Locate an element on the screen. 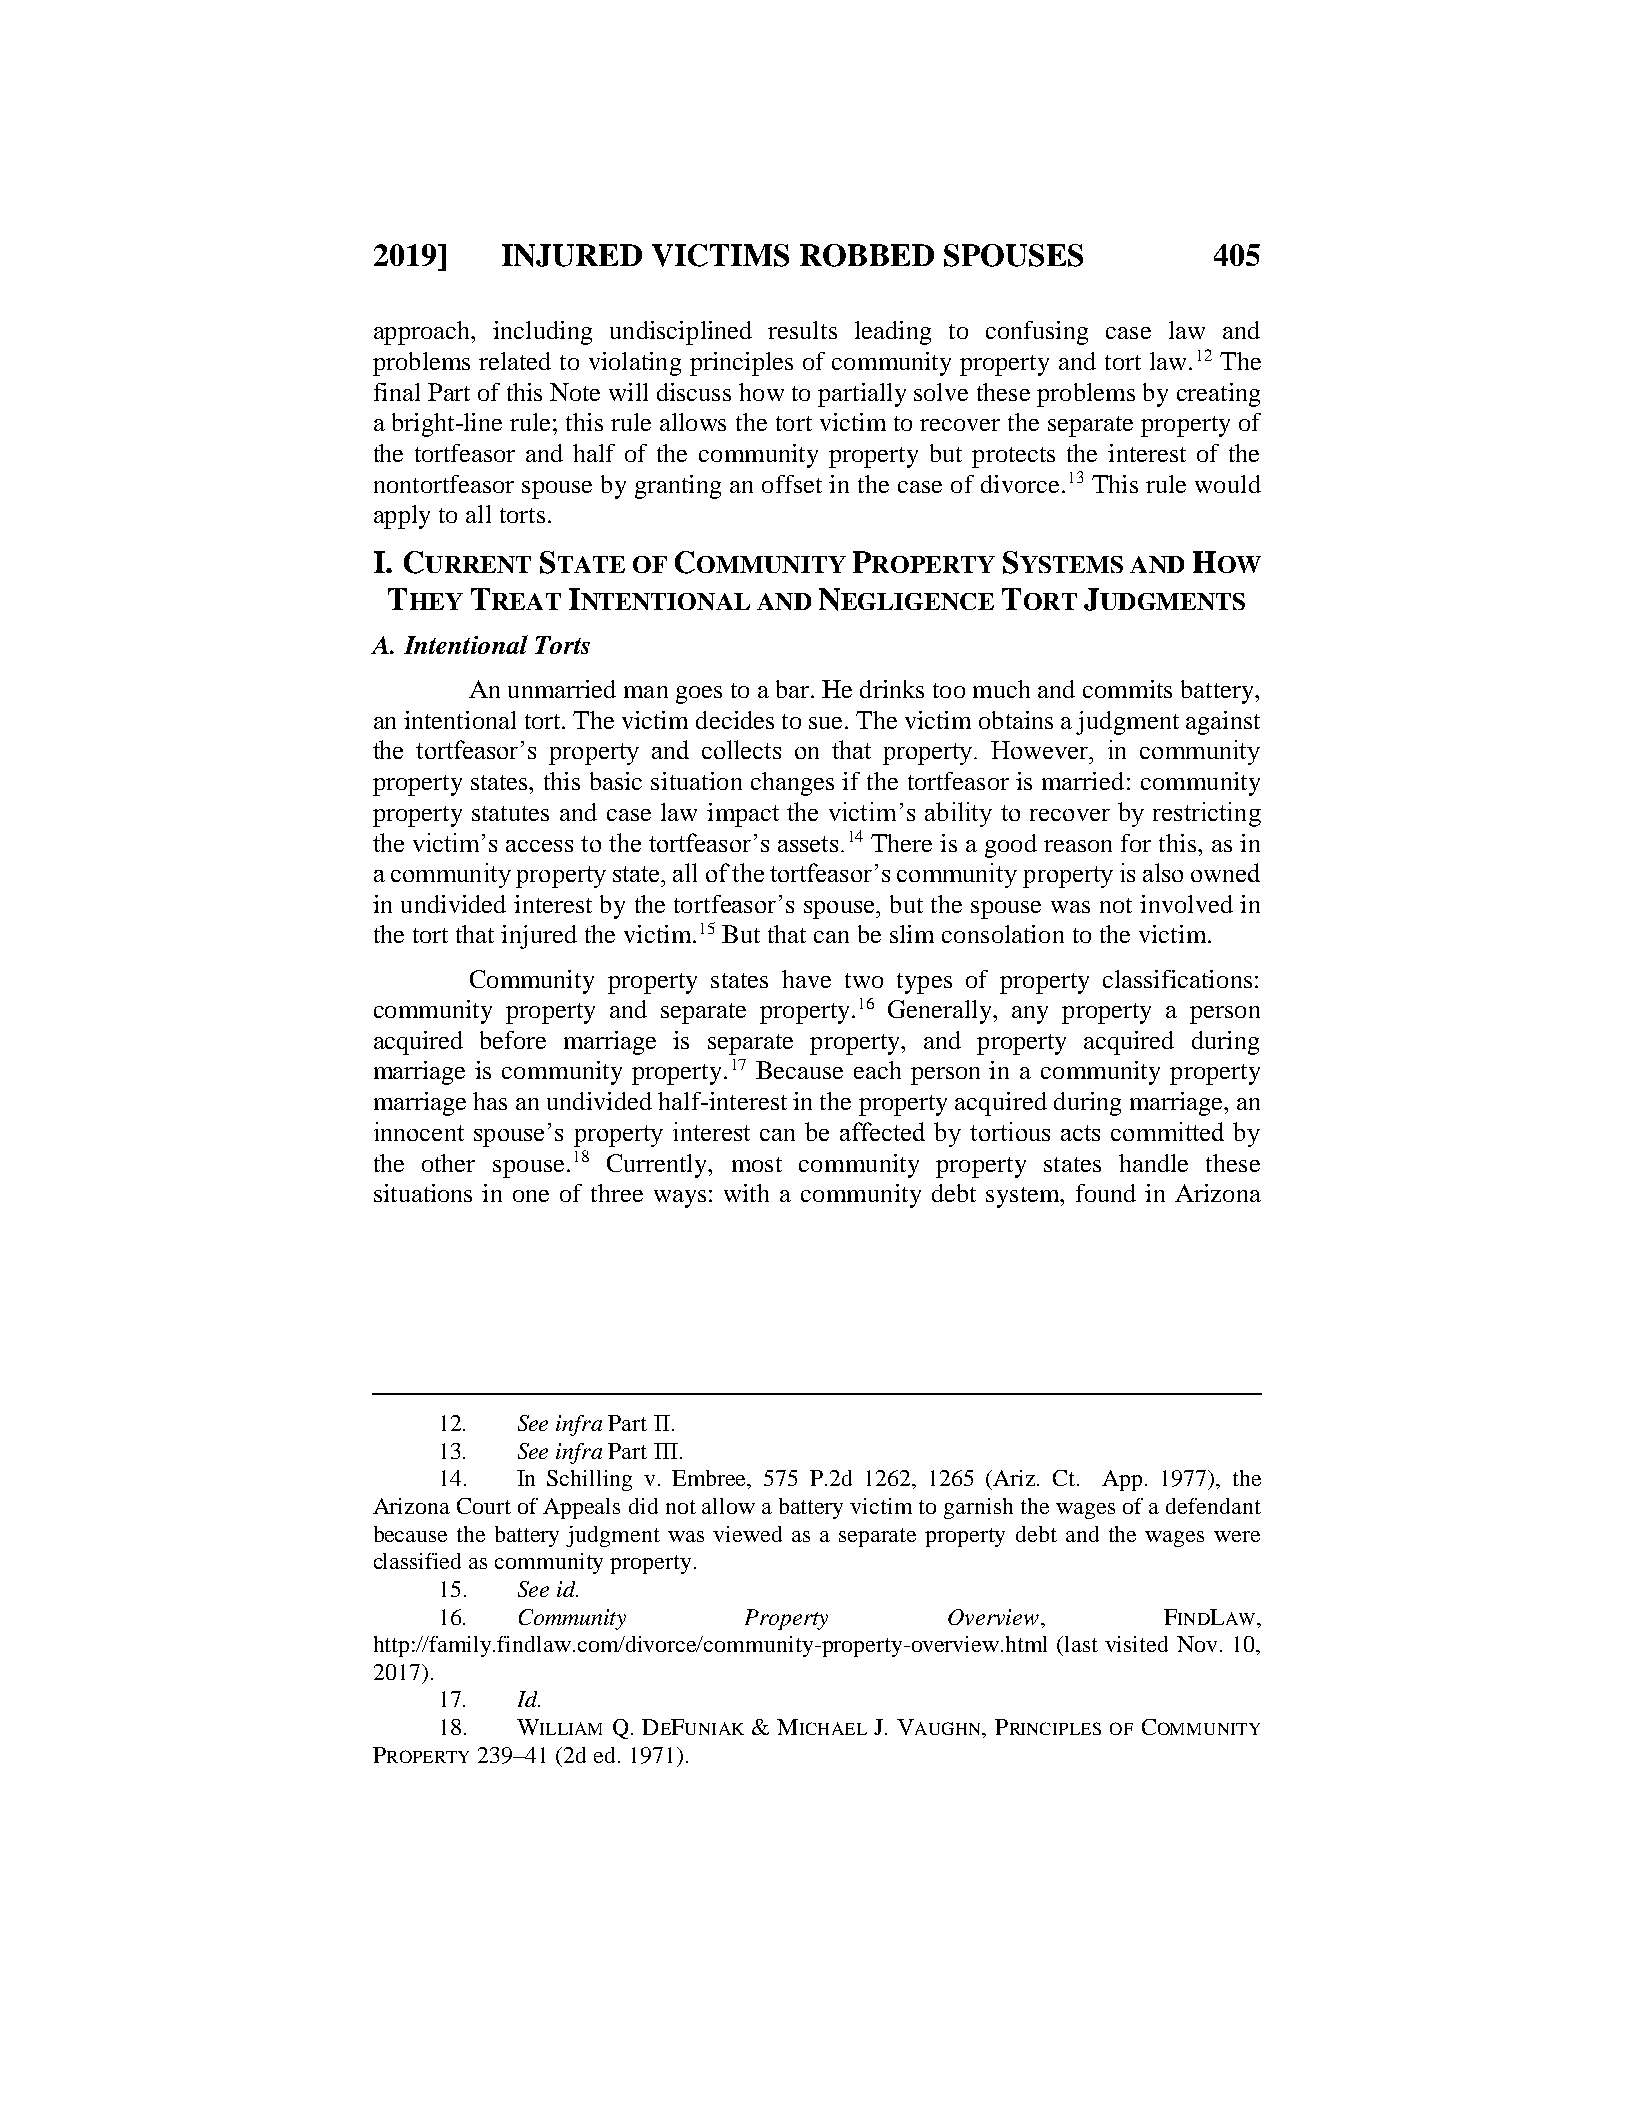 This screenshot has width=1632, height=2112. results is located at coordinates (802, 330).
